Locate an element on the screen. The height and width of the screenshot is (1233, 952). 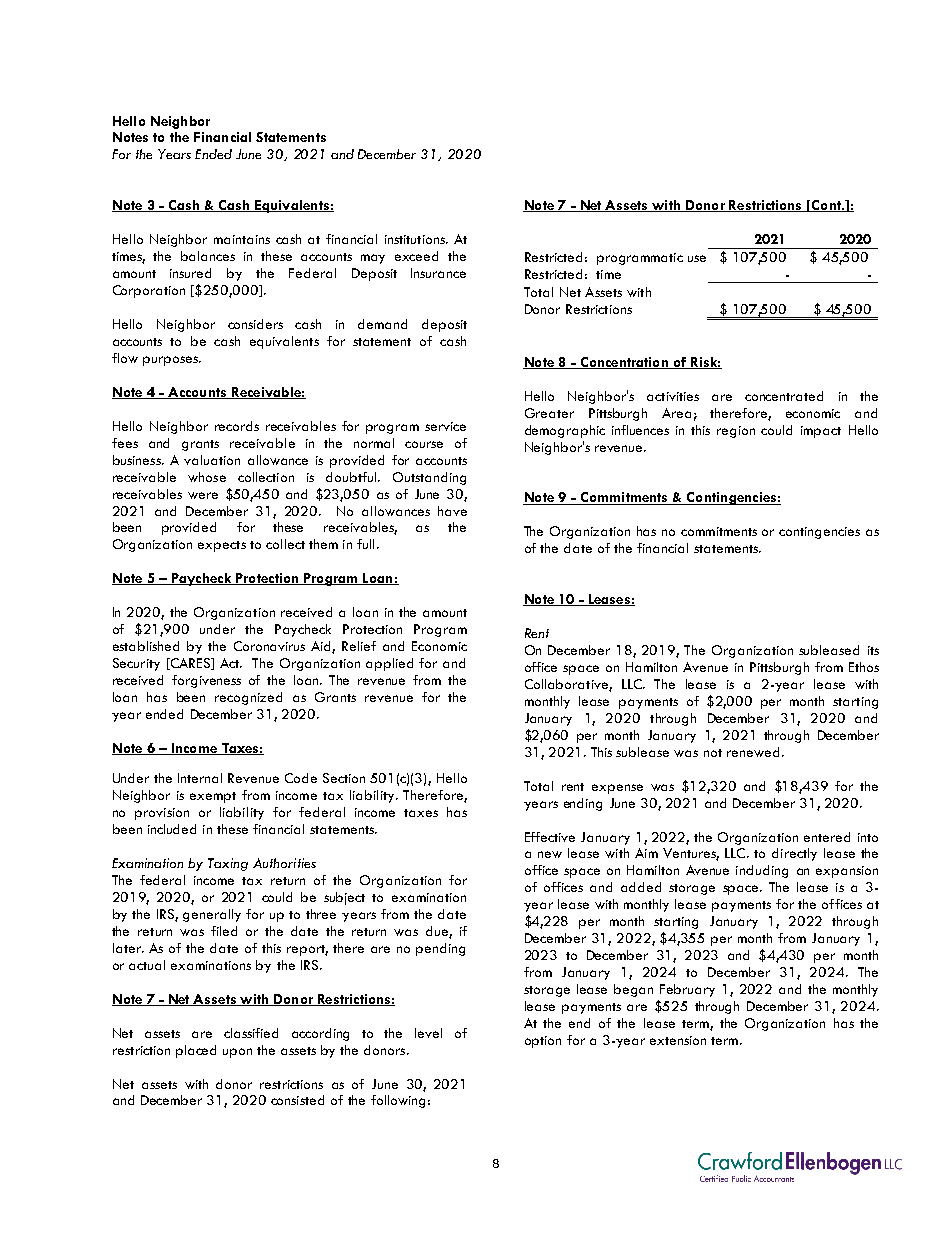
use is located at coordinates (697, 258).
